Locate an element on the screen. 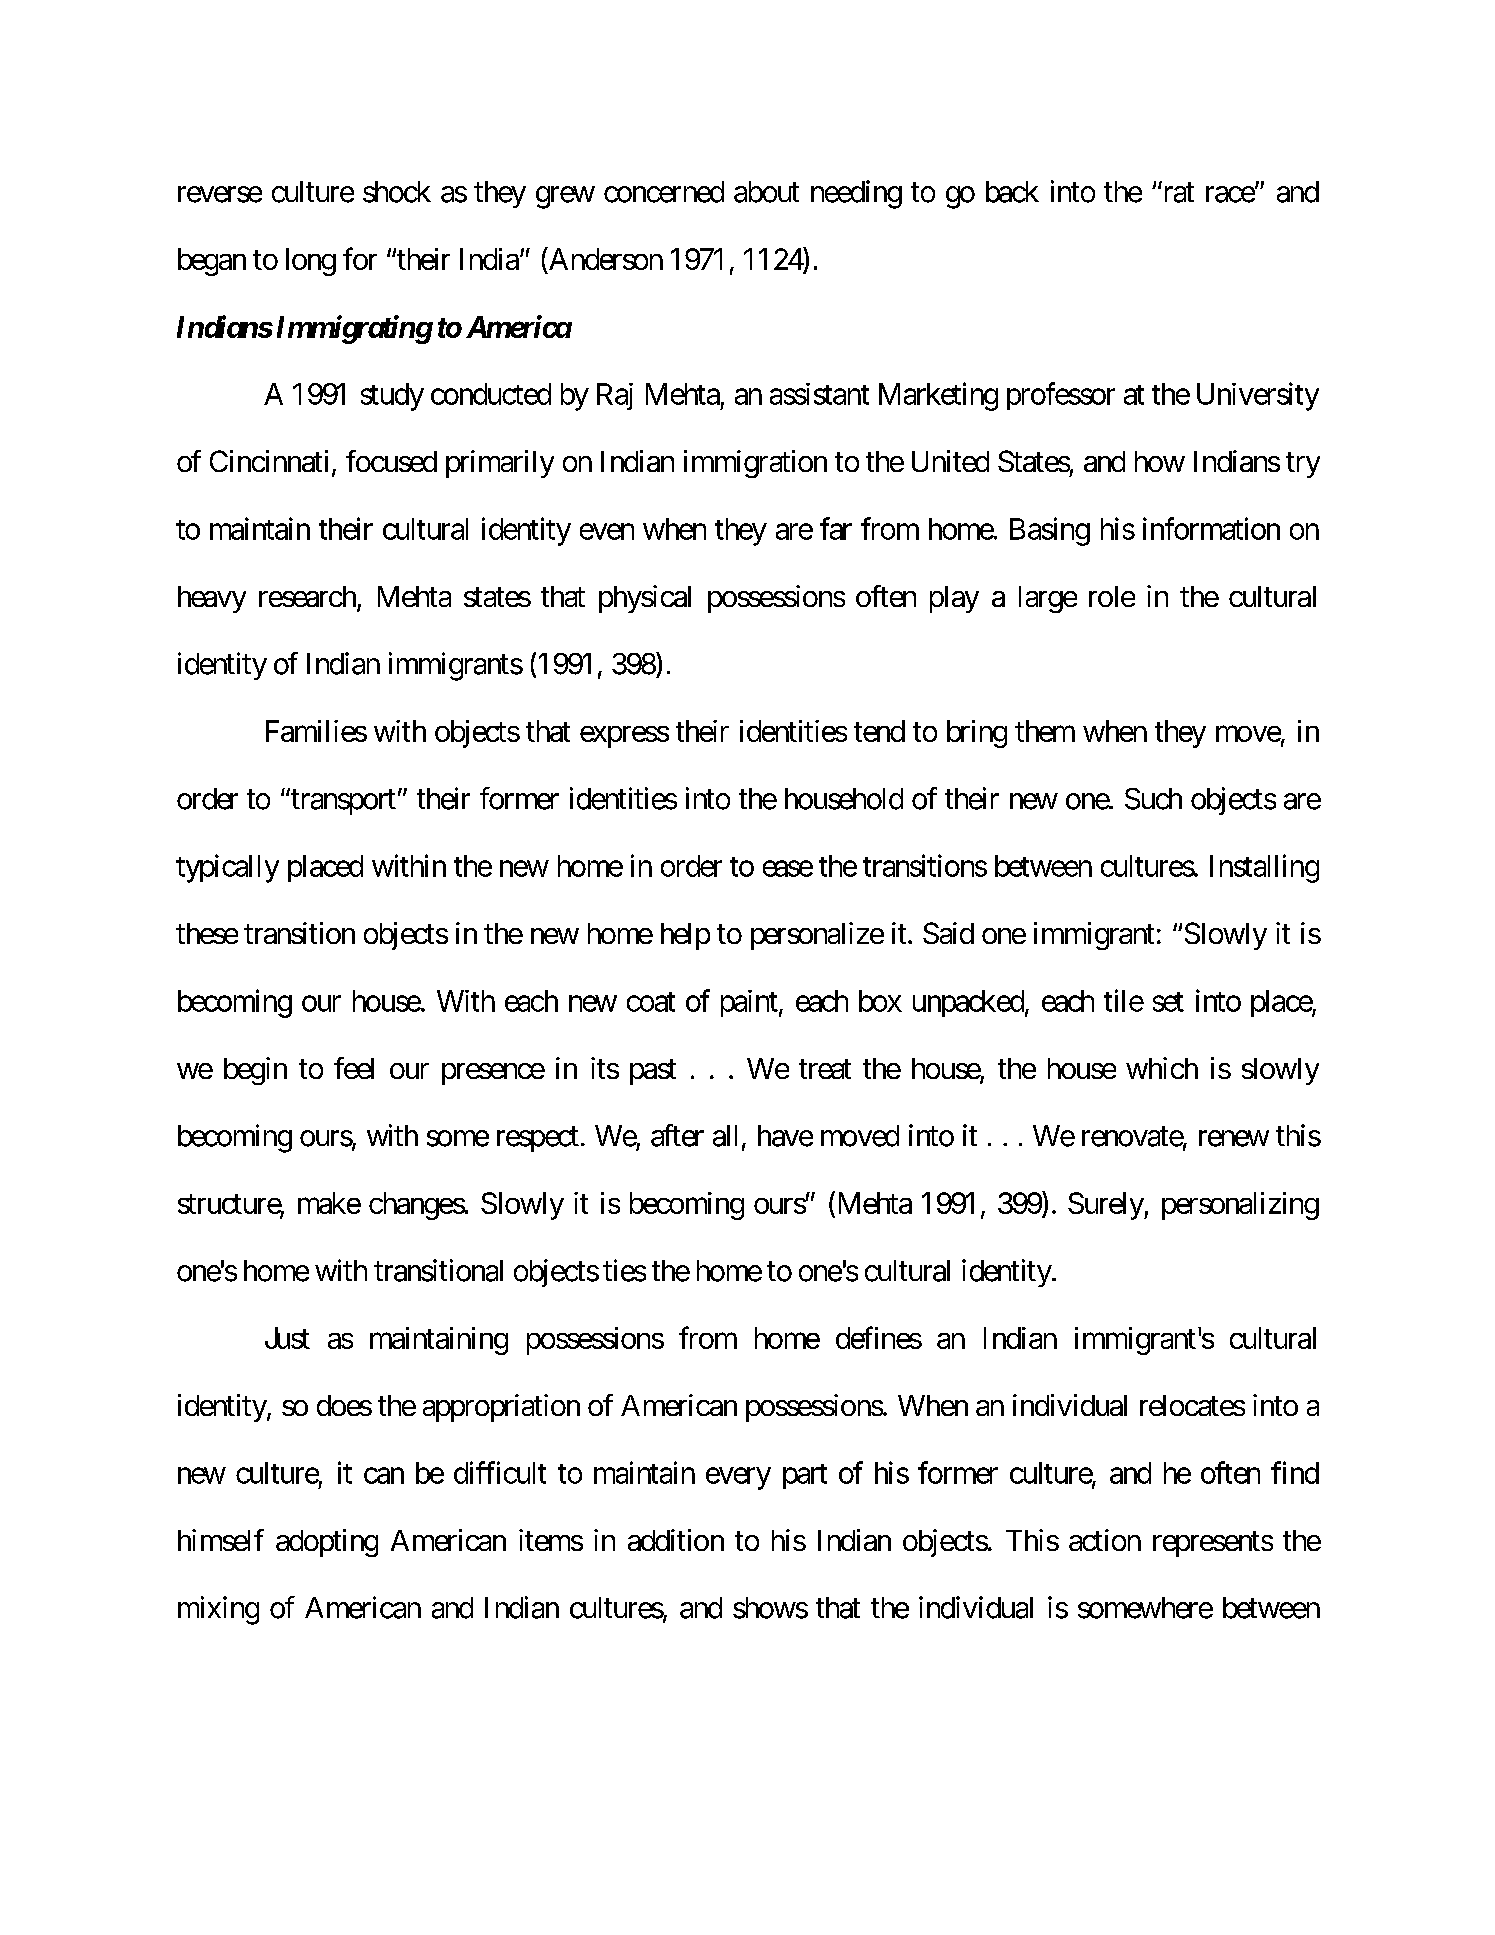 The height and width of the screenshot is (1935, 1495). research is located at coordinates (308, 598).
